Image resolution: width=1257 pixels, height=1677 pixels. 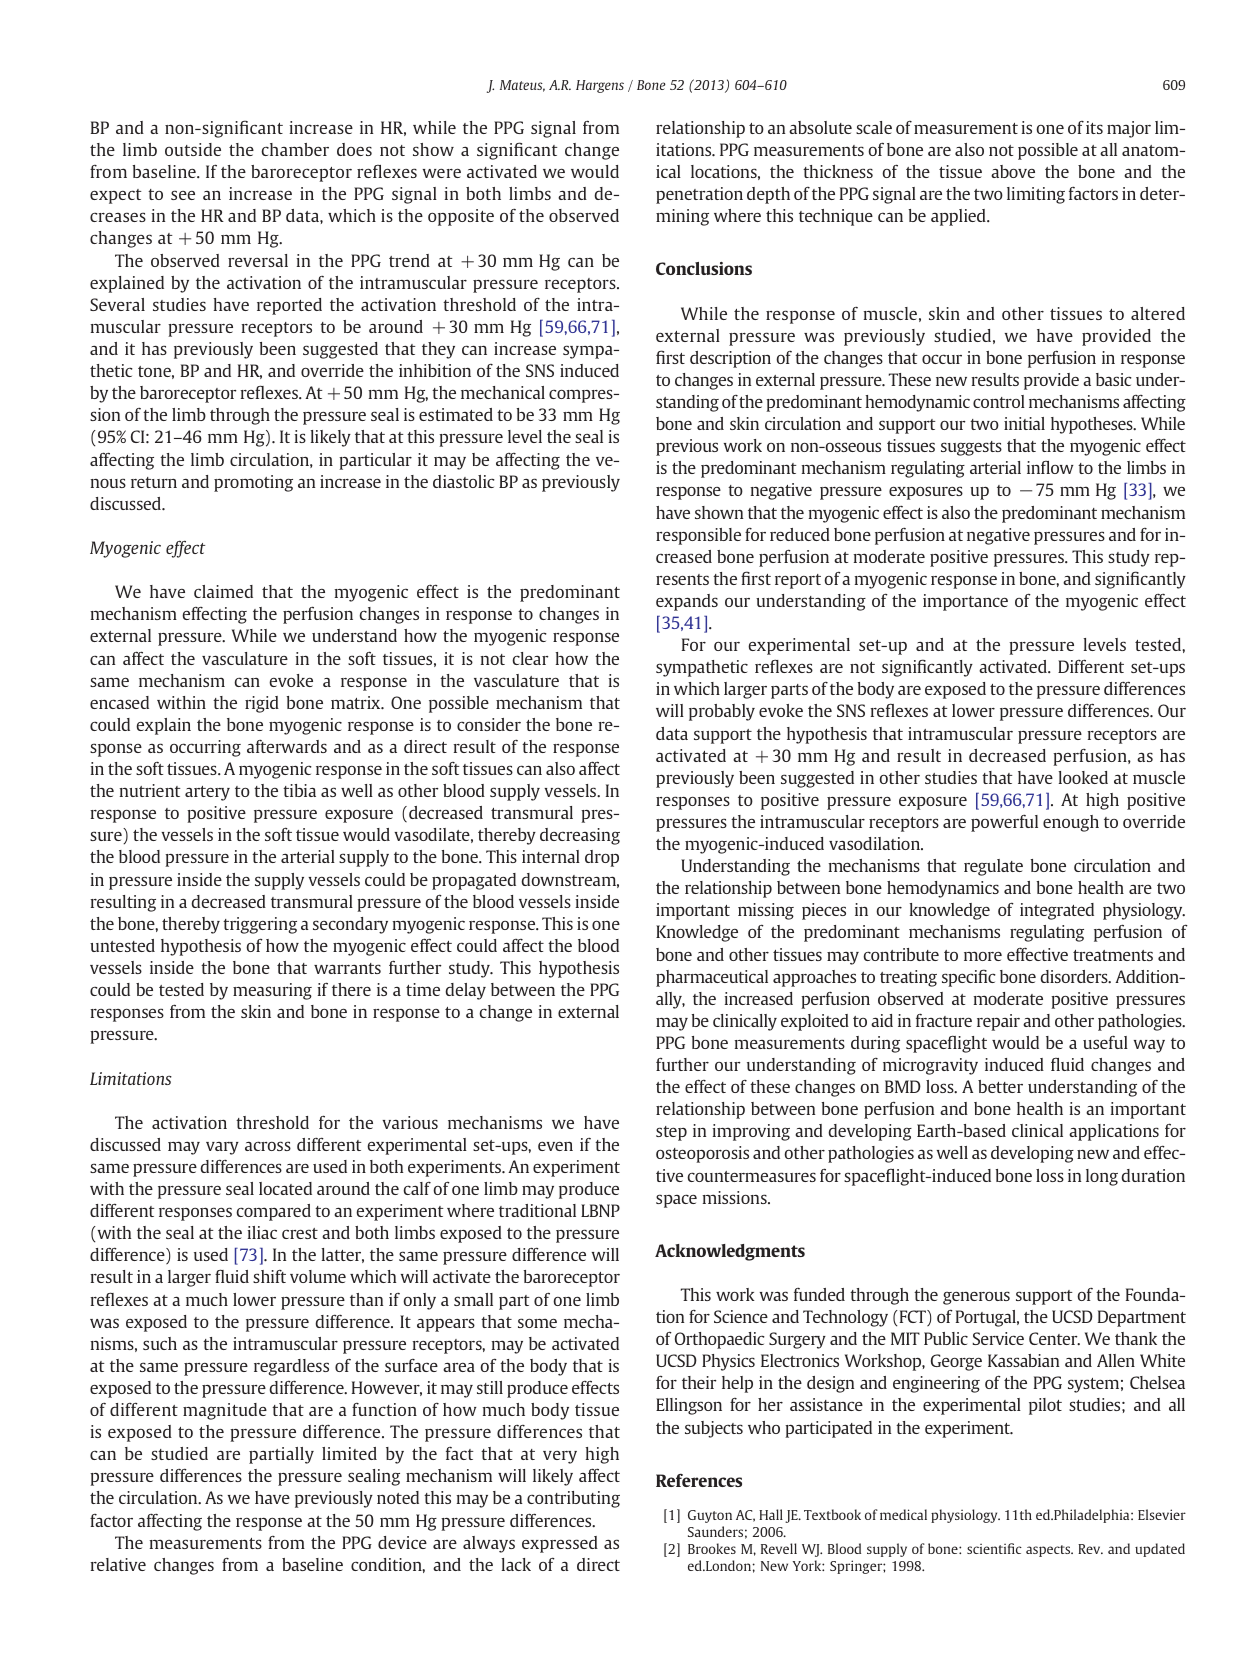 What do you see at coordinates (573, 1499) in the page?
I see `contributing` at bounding box center [573, 1499].
